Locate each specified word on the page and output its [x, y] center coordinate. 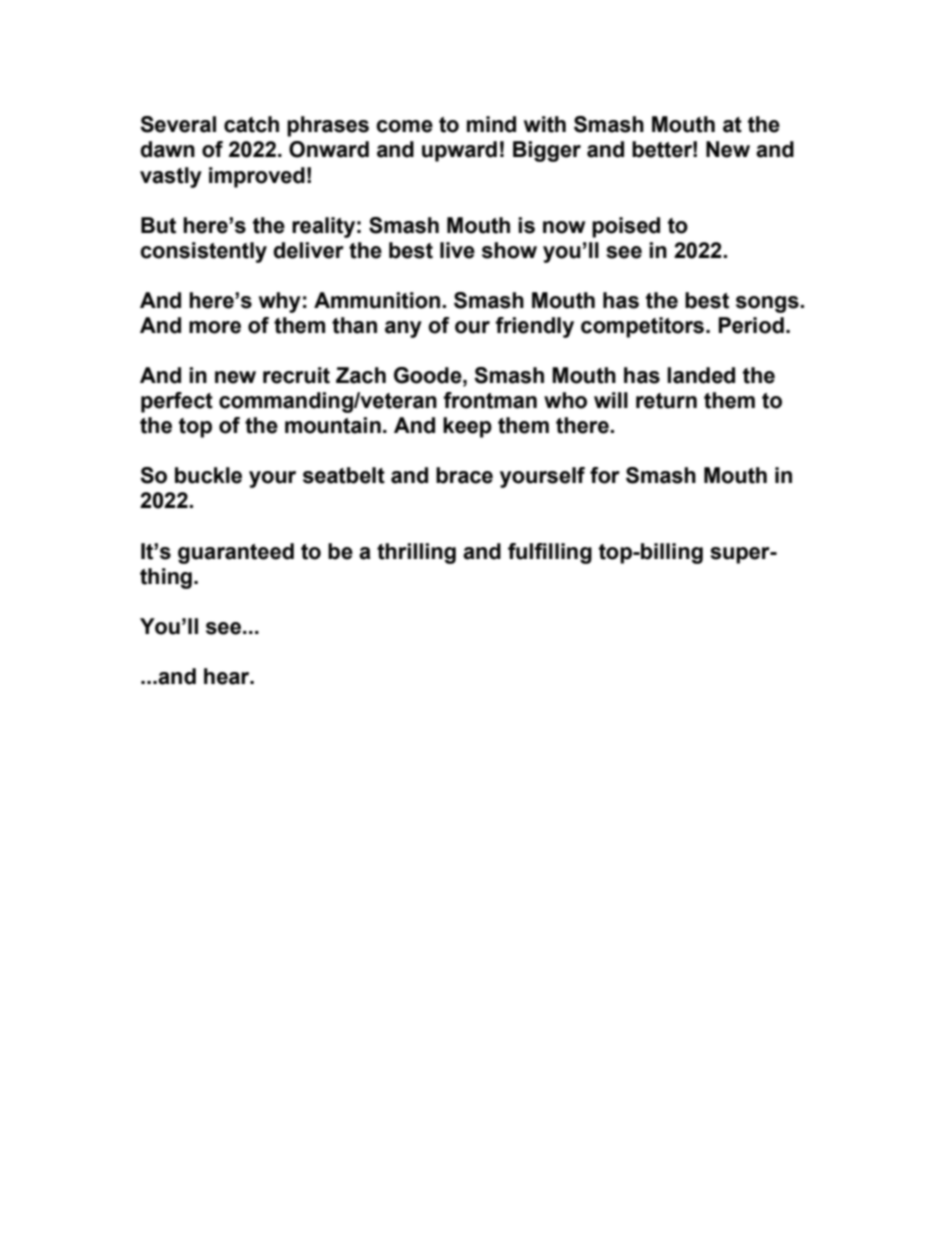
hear [228, 676]
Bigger [547, 151]
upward [459, 151]
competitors [644, 327]
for [605, 475]
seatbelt [344, 475]
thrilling [416, 553]
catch [251, 124]
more [215, 327]
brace [464, 475]
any [403, 329]
